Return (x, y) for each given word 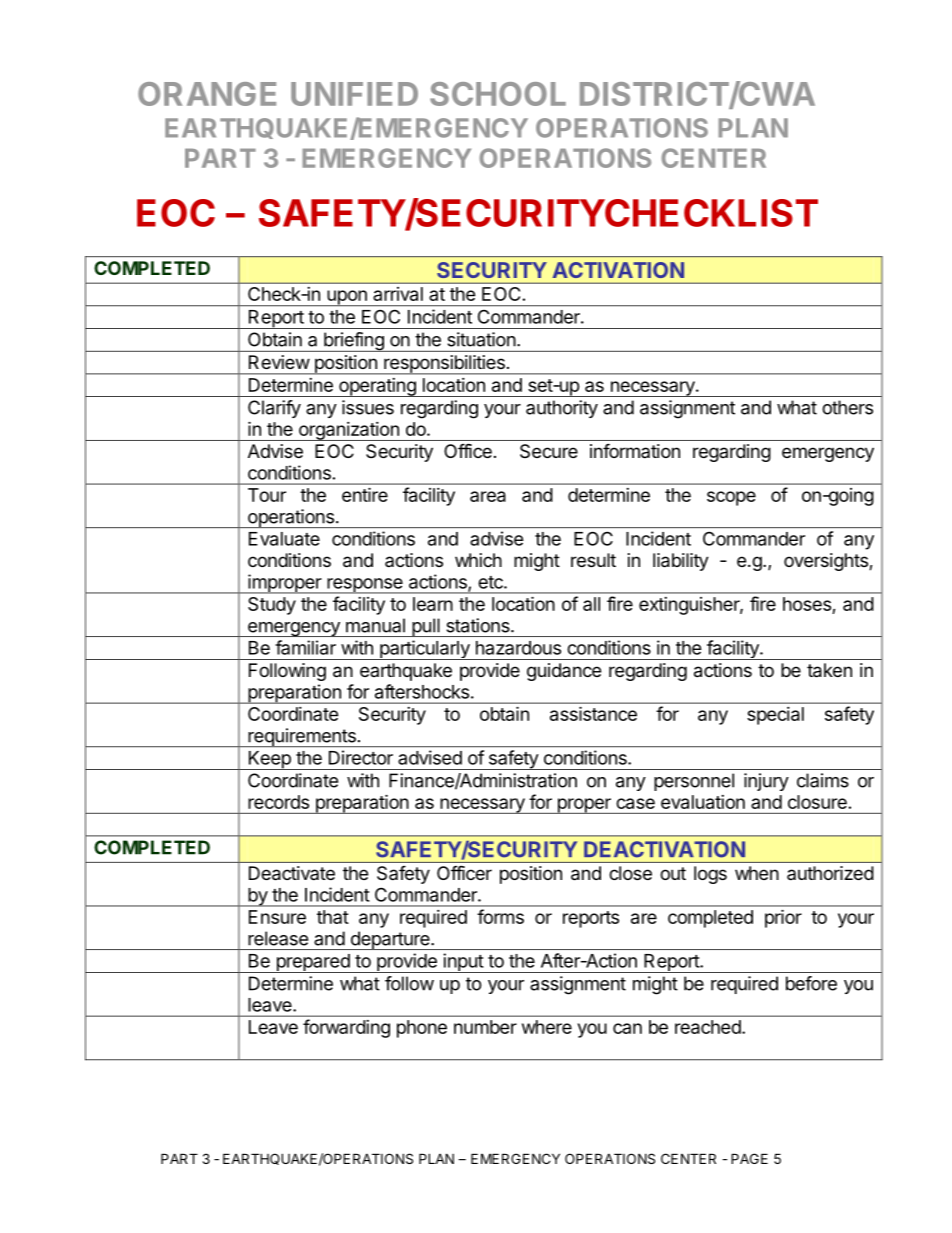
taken (829, 670)
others (847, 407)
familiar (305, 647)
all (591, 604)
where (547, 1027)
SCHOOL (498, 94)
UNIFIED (354, 94)
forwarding (346, 1028)
